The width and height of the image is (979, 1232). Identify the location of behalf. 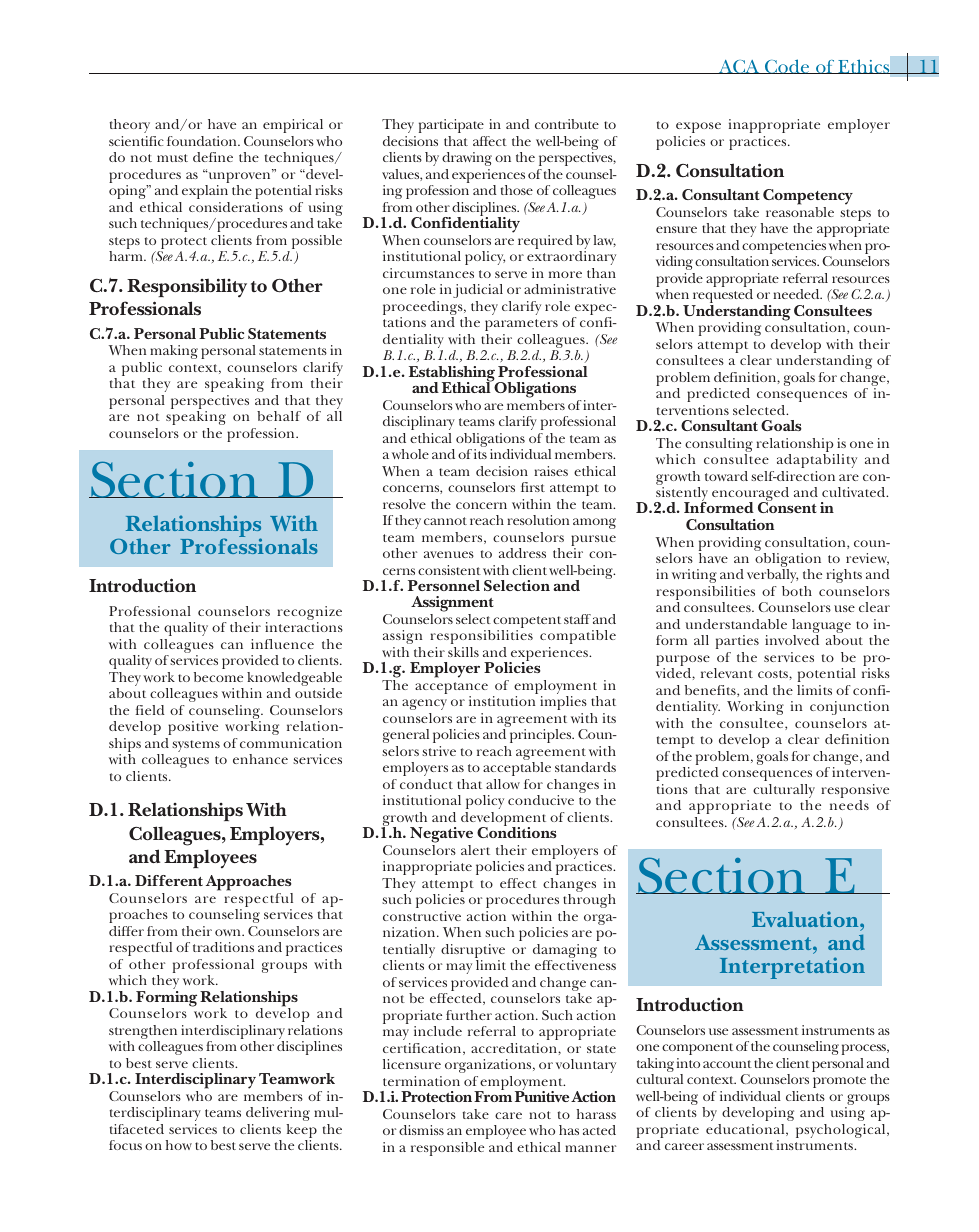
(279, 416).
